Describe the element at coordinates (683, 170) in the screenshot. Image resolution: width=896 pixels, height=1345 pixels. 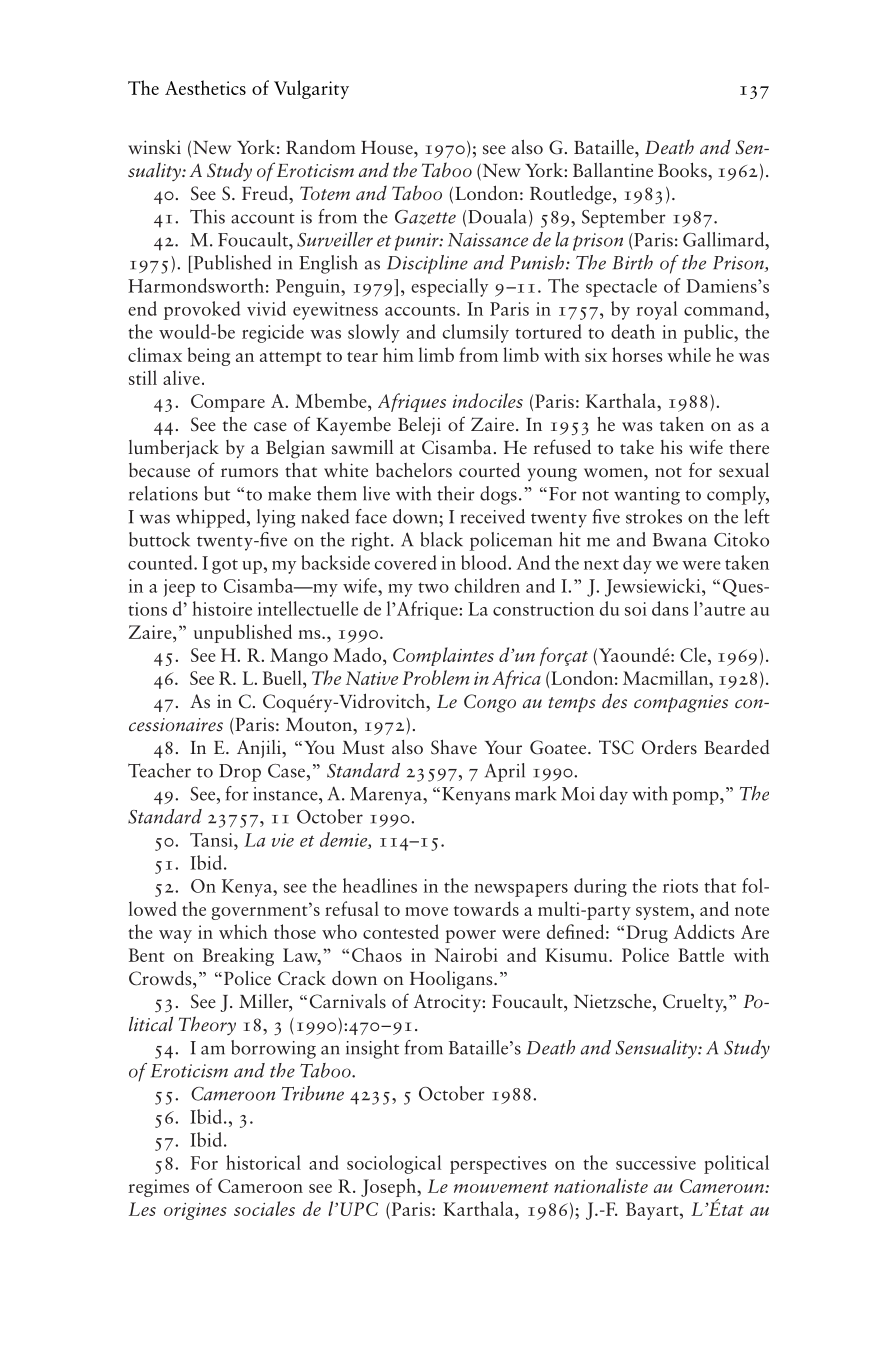
I see `Books` at that location.
